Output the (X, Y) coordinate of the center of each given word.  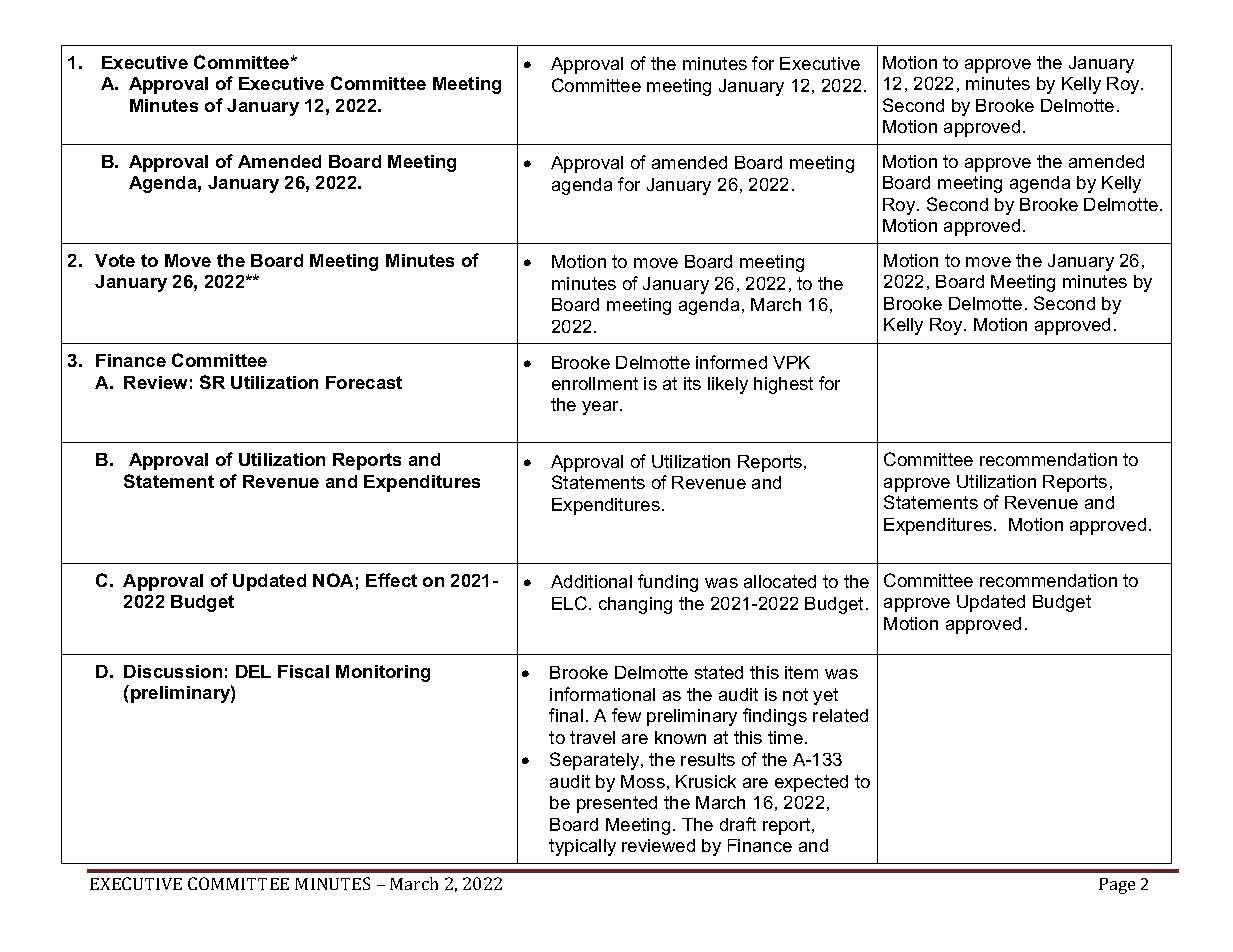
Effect (391, 580)
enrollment (595, 383)
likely (728, 385)
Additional (591, 581)
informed (731, 362)
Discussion (173, 671)
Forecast (364, 382)
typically (582, 847)
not (795, 694)
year (602, 408)
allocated (780, 581)
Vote (115, 260)
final (566, 715)
